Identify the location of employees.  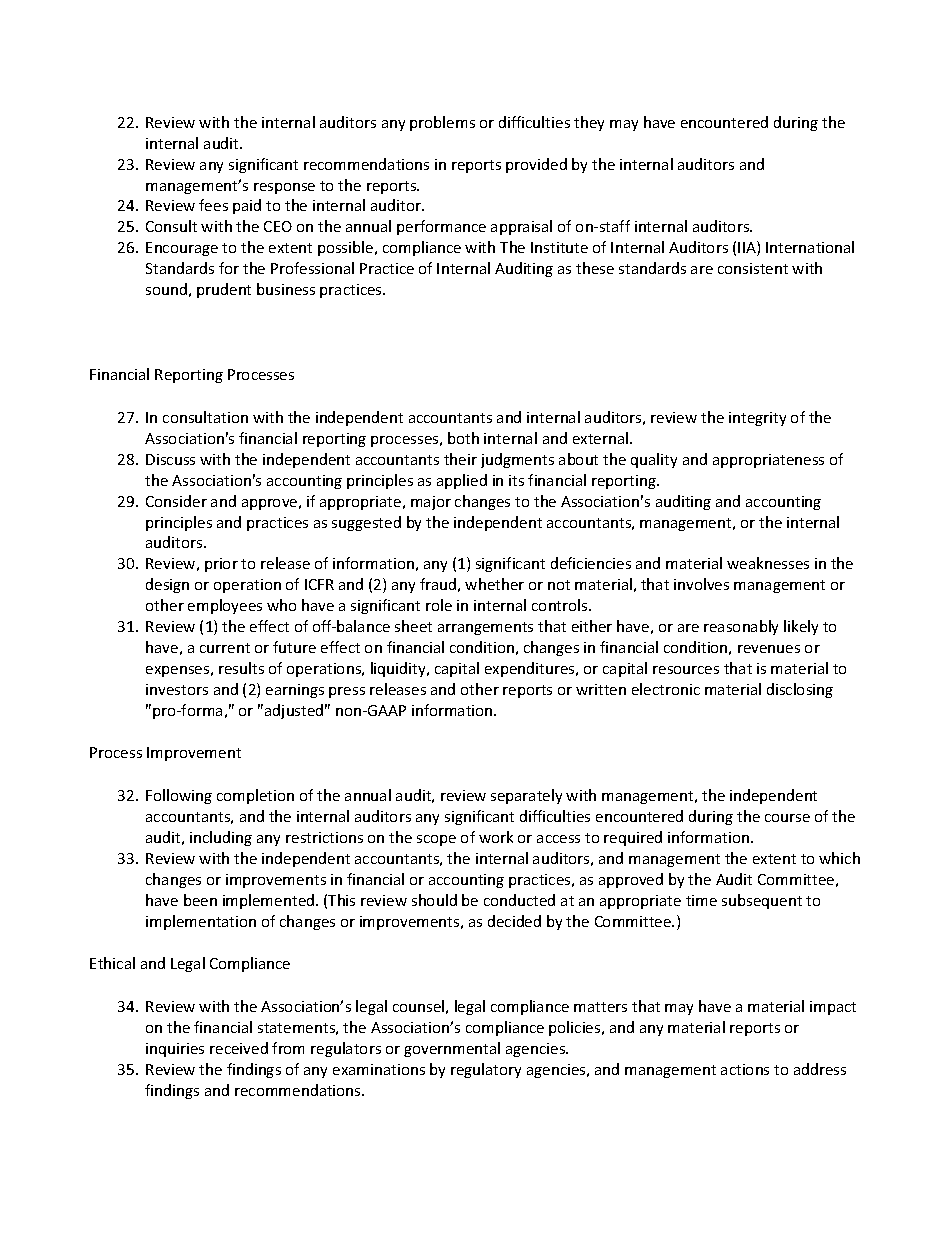
(225, 606).
